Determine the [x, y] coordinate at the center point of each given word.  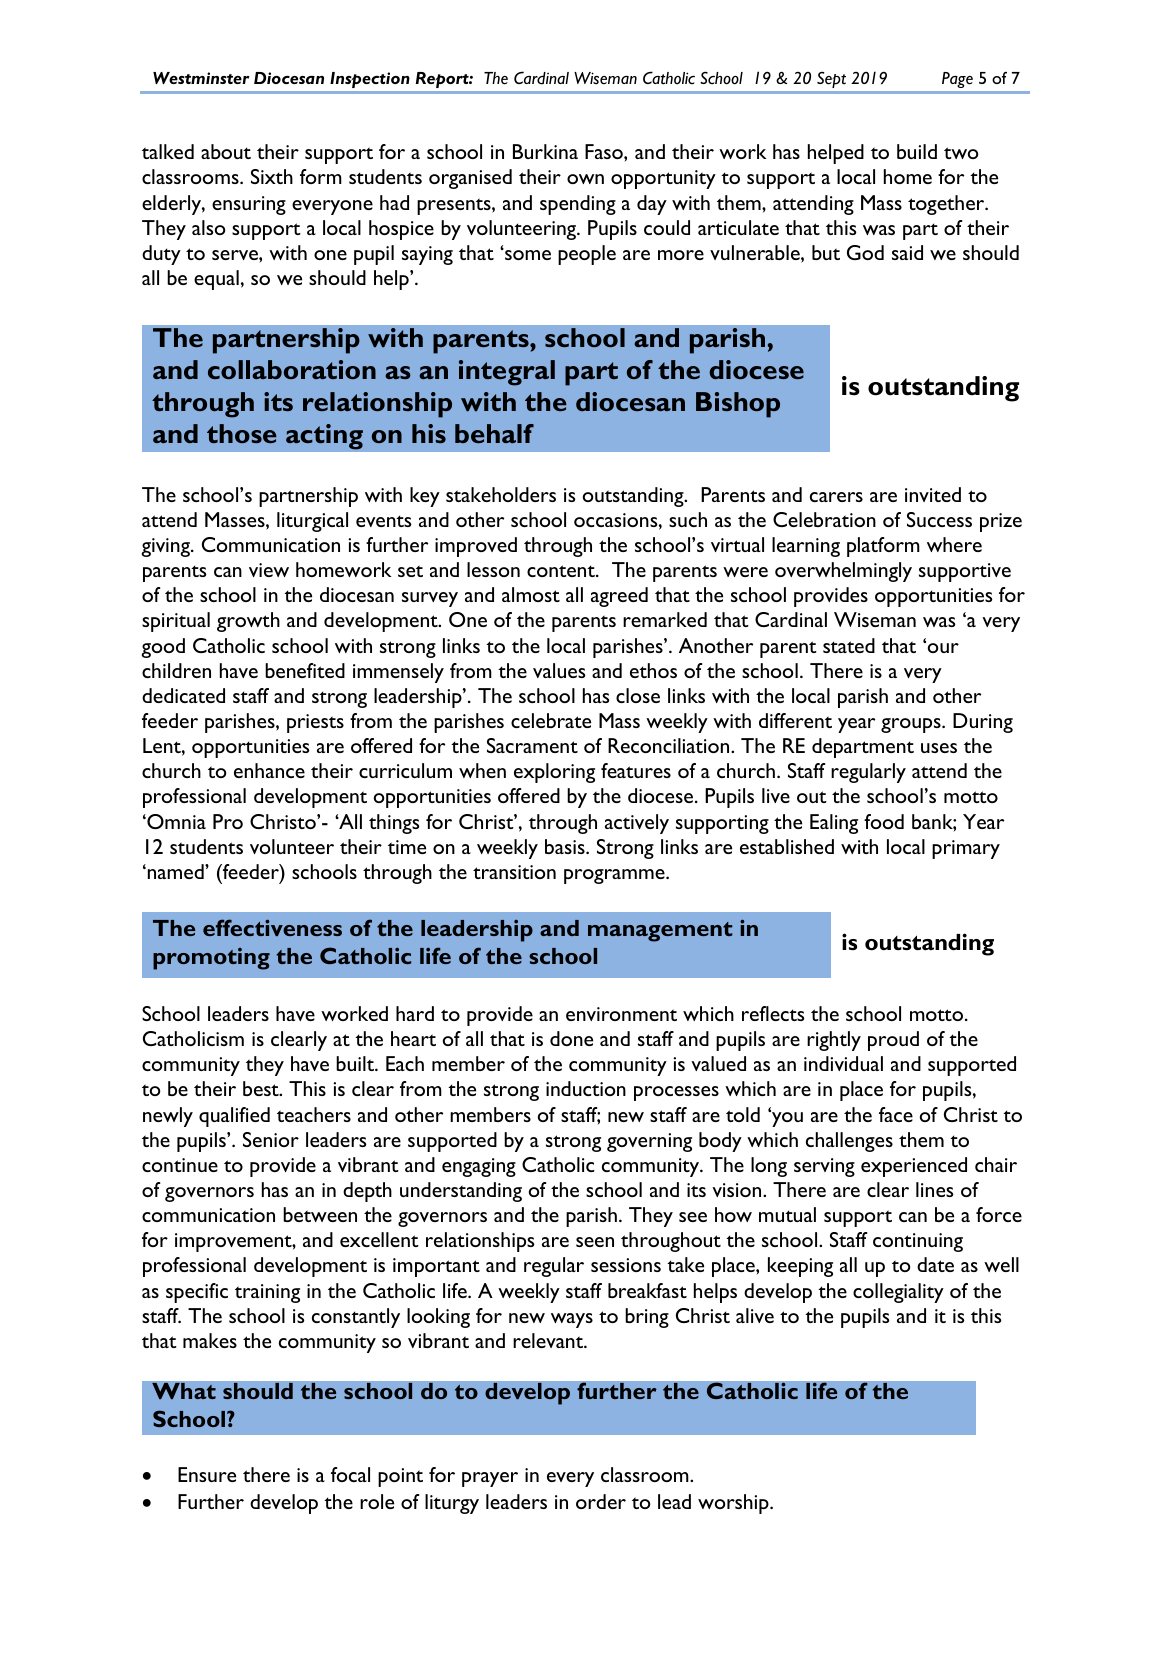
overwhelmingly [843, 572]
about [226, 151]
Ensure [207, 1474]
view [269, 570]
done [571, 1038]
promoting [211, 959]
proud [893, 1041]
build [917, 151]
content [562, 571]
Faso [605, 151]
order [601, 1501]
